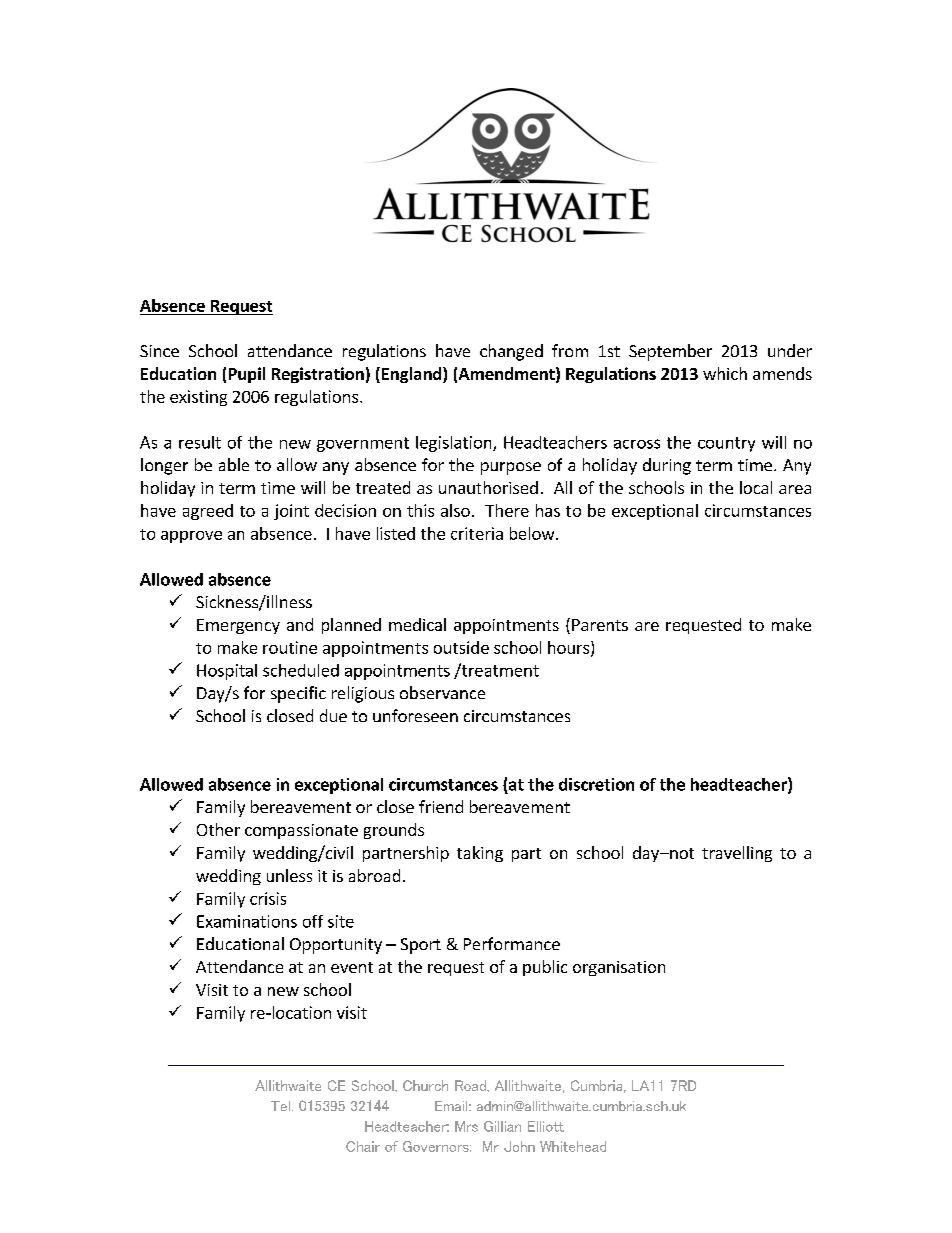  I want to click on specific, so click(298, 694).
